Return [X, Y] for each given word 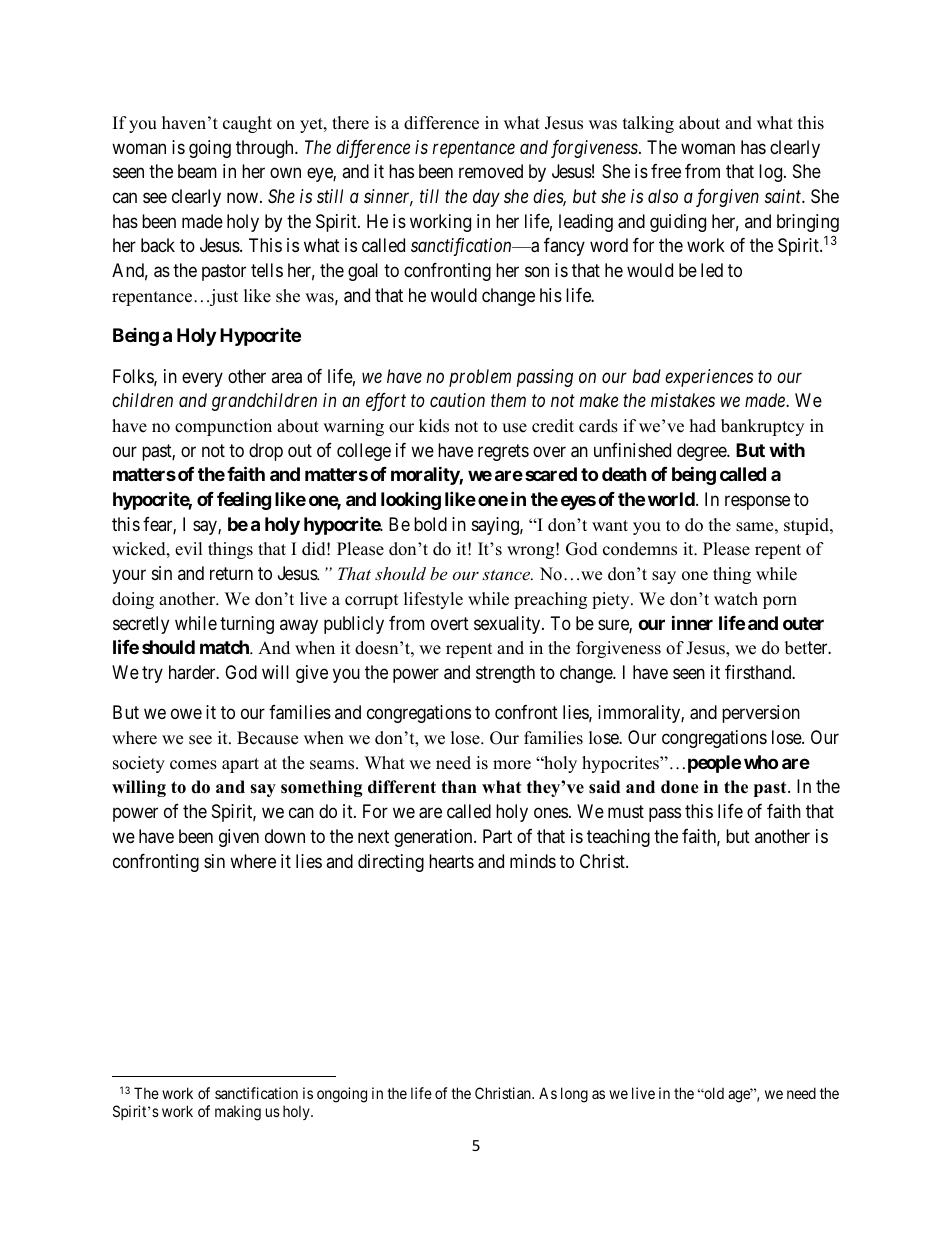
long [574, 1095]
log [772, 173]
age [740, 1096]
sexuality [508, 625]
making [238, 1113]
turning [247, 625]
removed [491, 171]
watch [736, 599]
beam [197, 171]
